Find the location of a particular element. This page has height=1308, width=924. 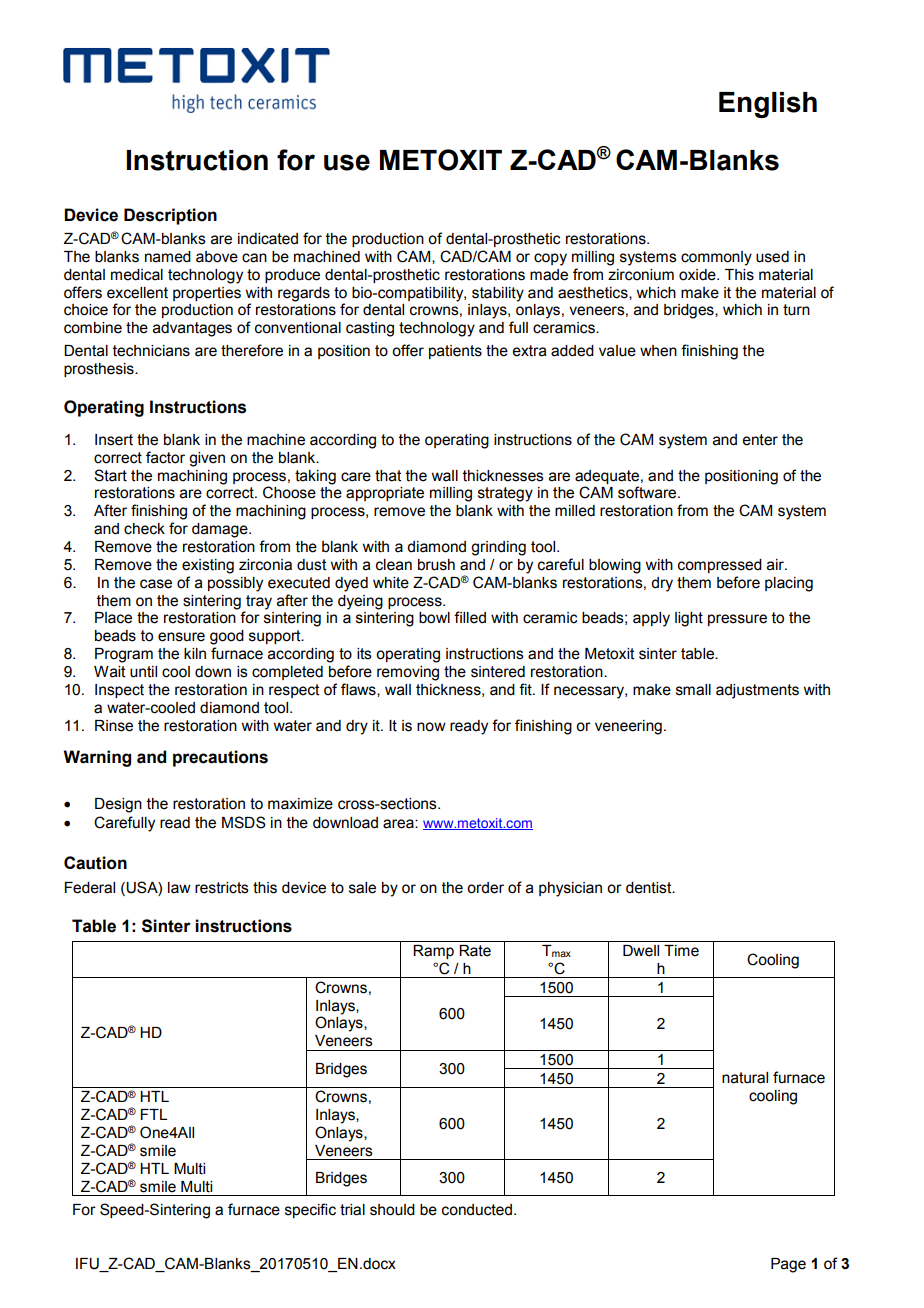

factor is located at coordinates (165, 457).
